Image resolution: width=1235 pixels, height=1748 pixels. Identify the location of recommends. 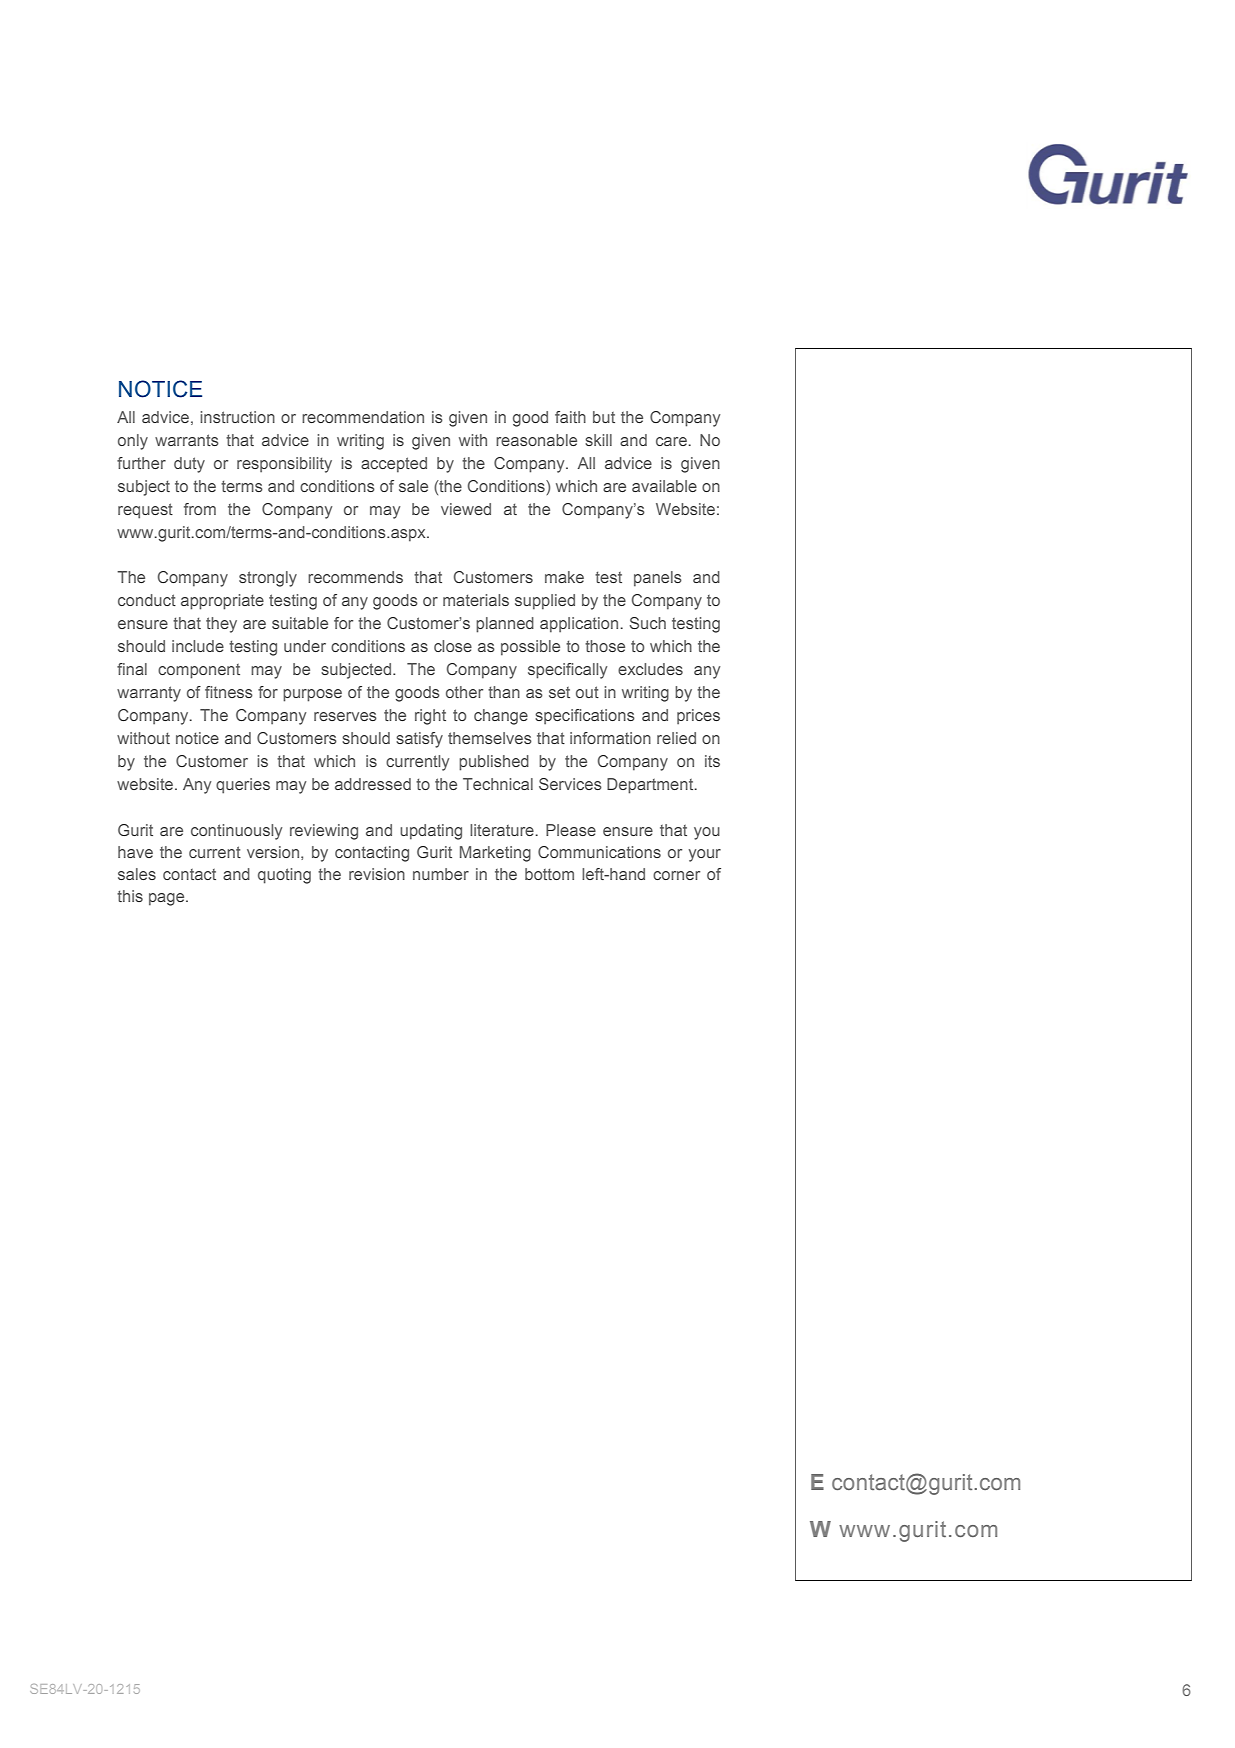
(355, 577).
